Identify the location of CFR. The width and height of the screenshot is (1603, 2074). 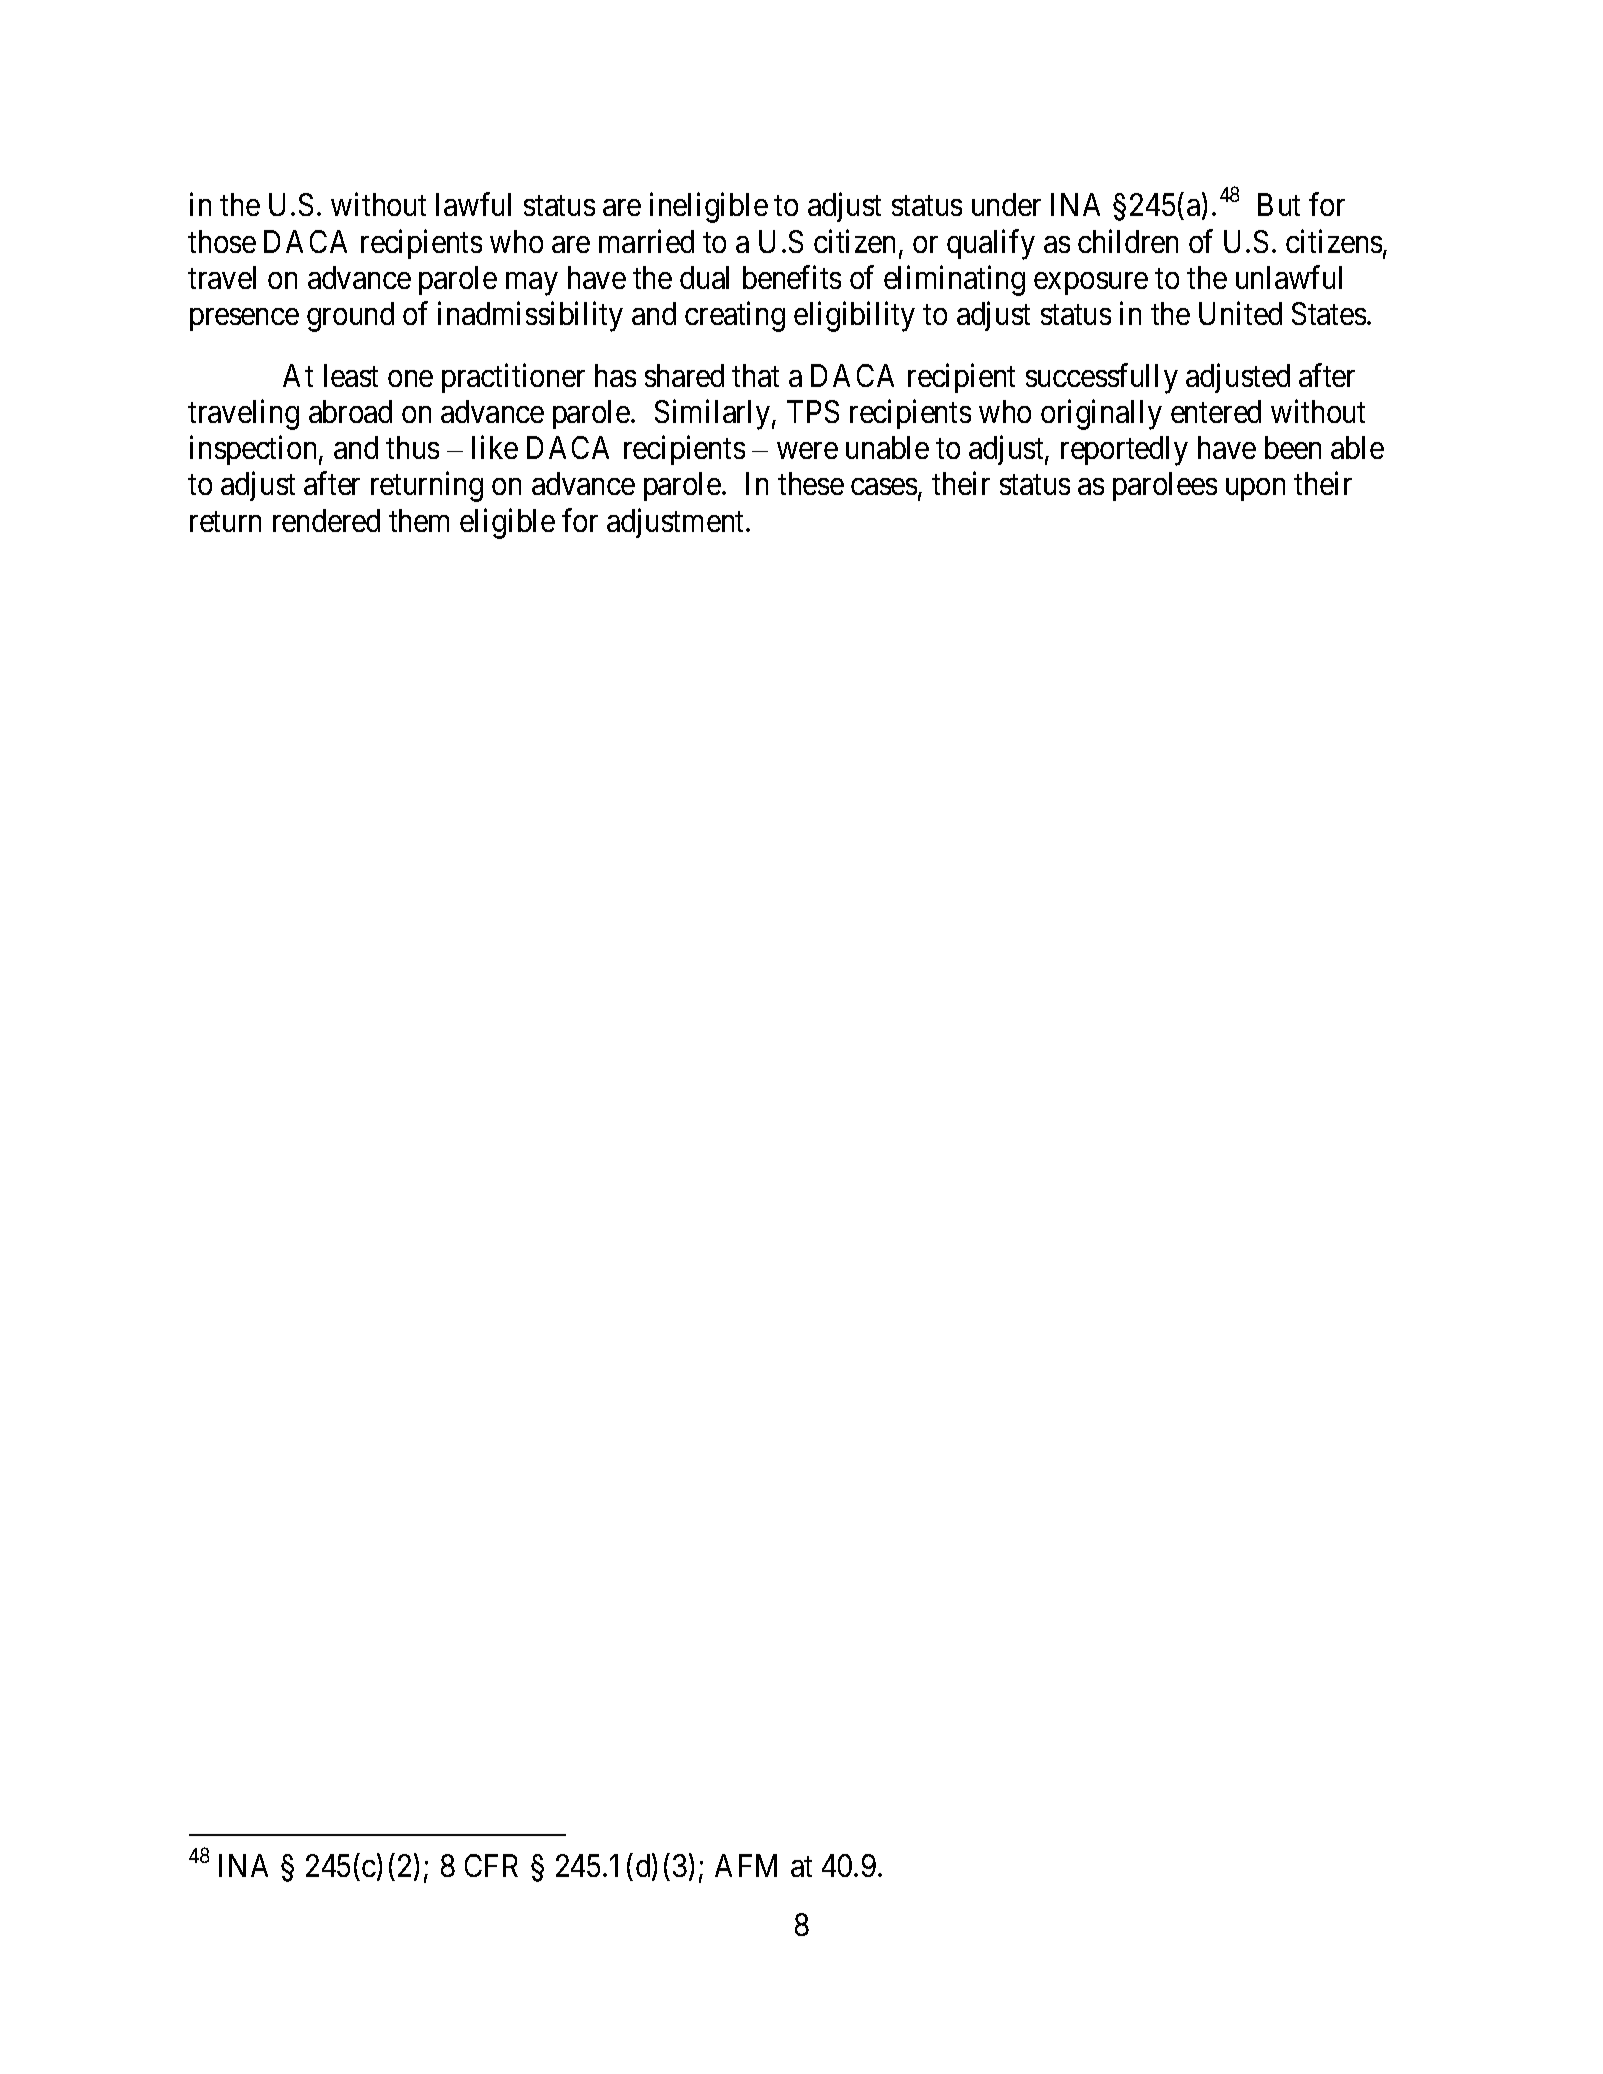
(491, 1865).
